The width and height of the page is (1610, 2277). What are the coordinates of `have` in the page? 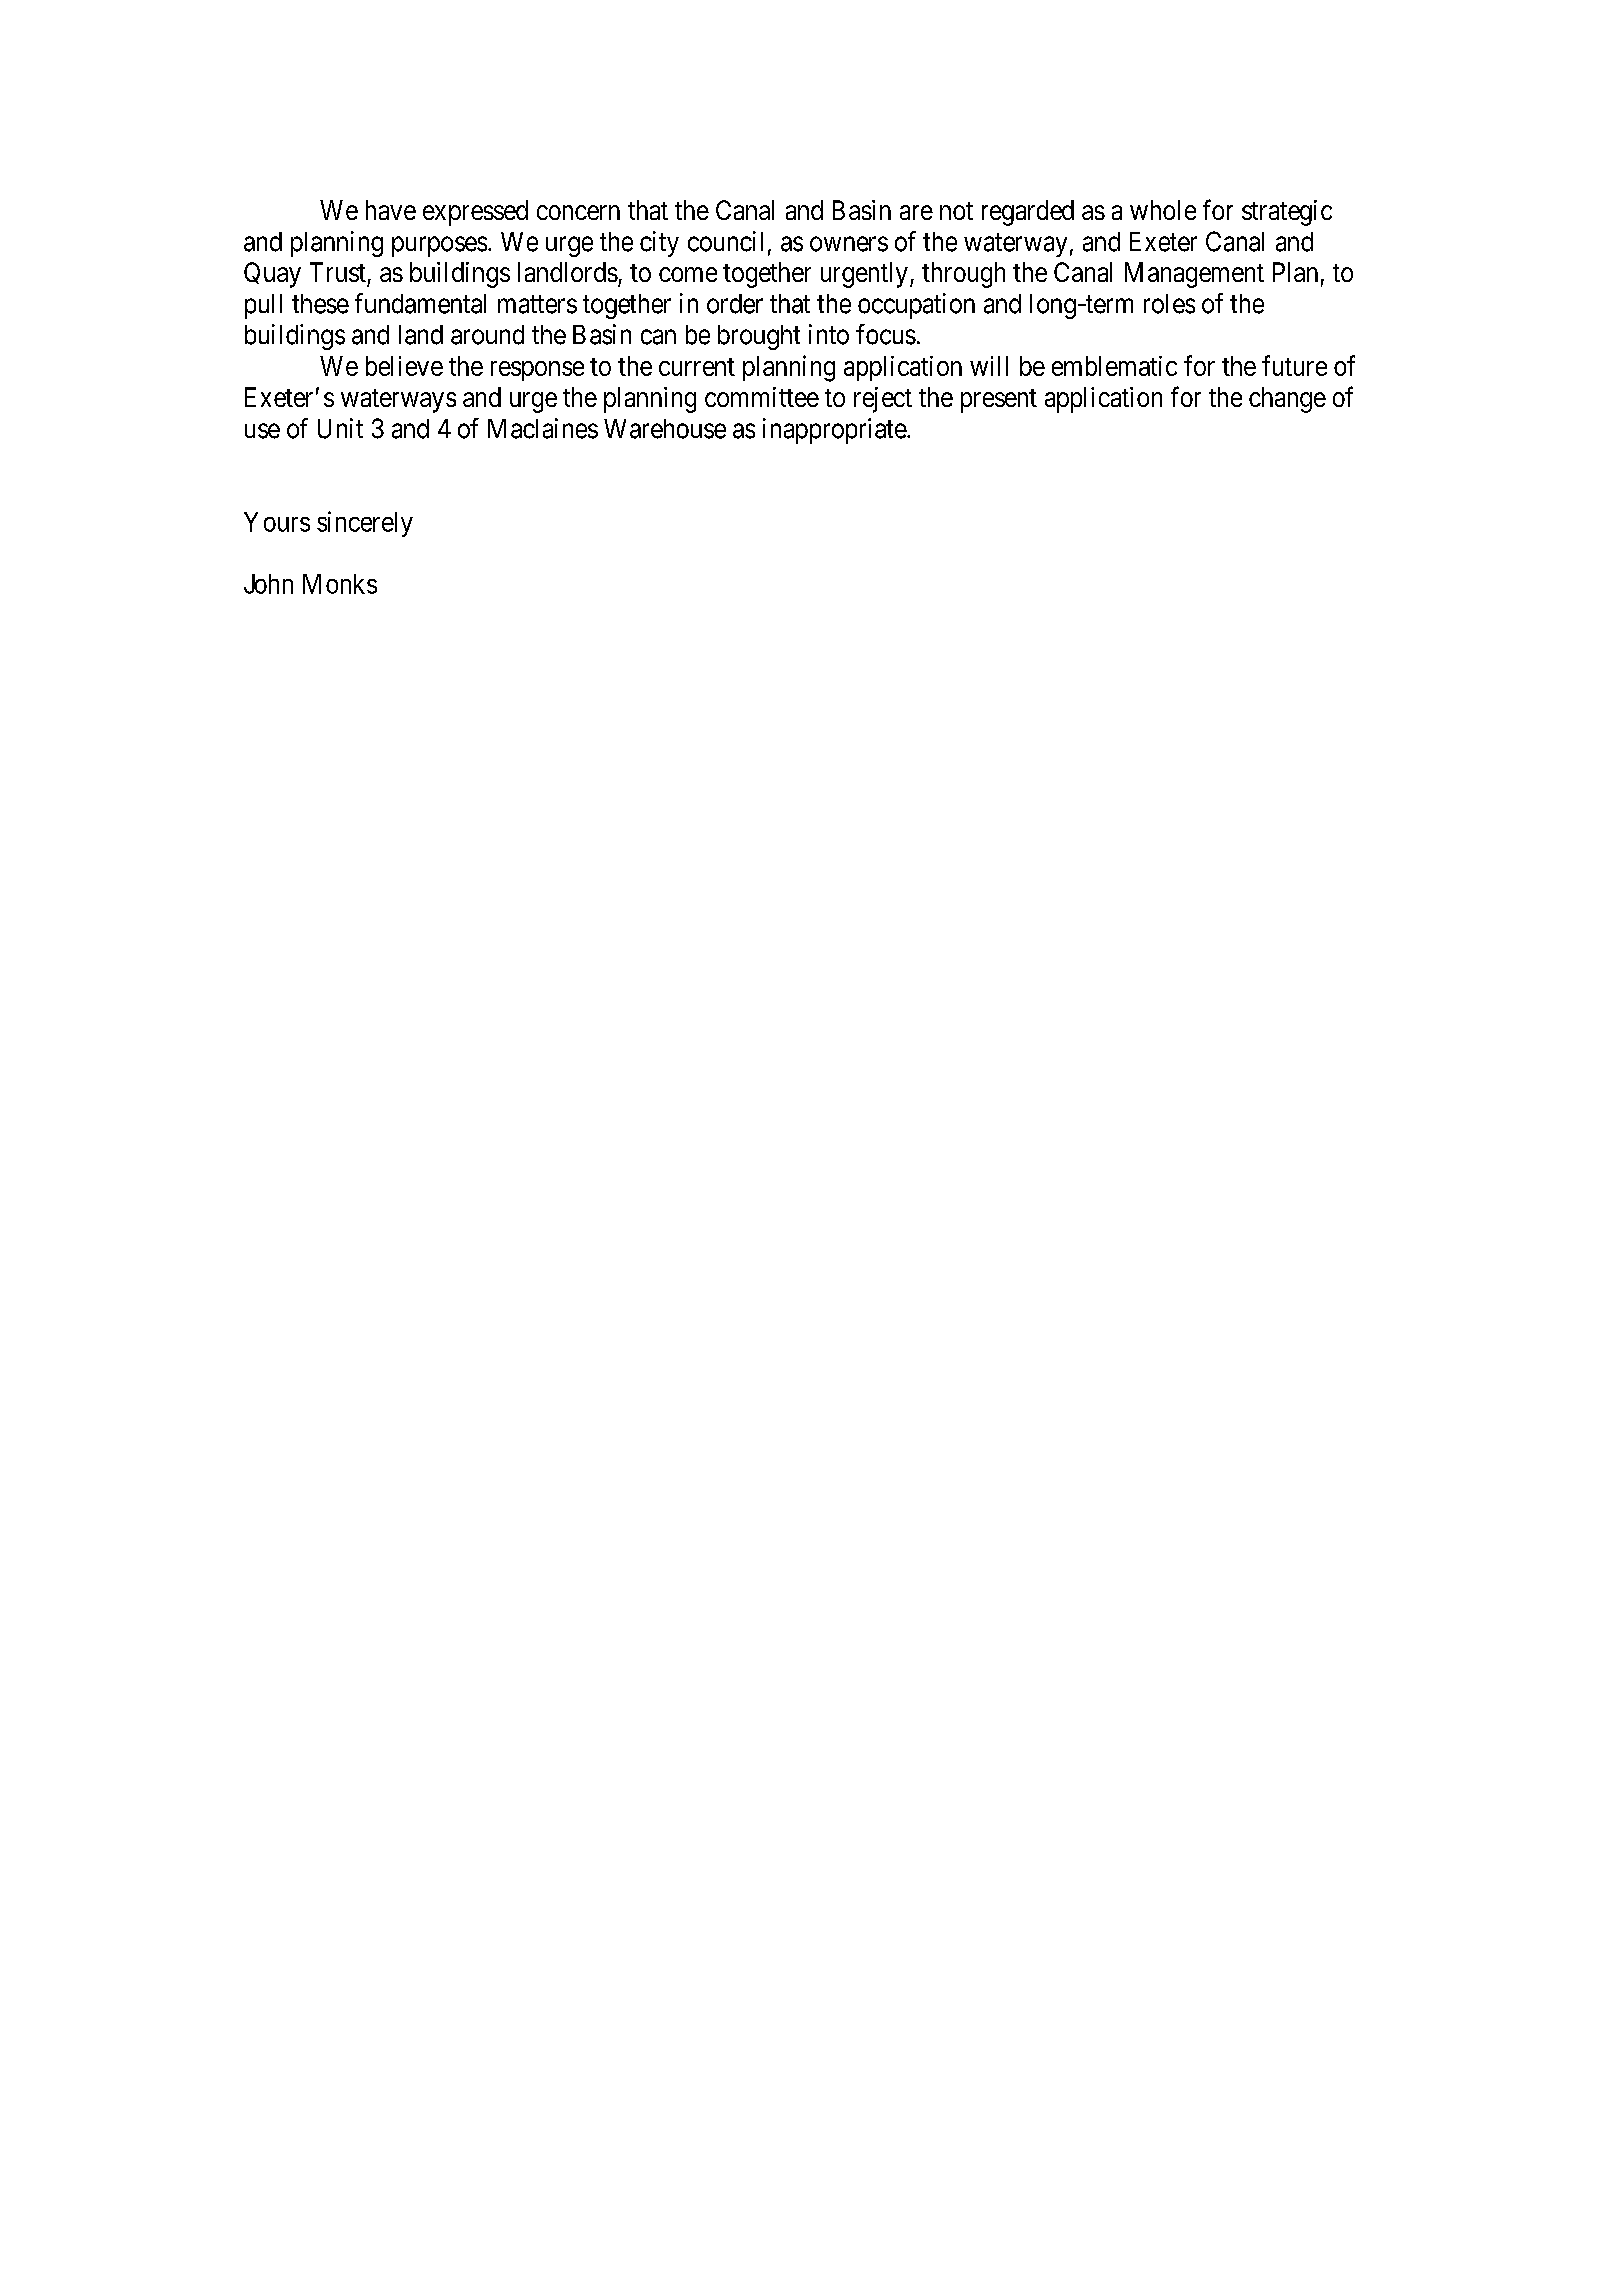 It's located at (391, 210).
